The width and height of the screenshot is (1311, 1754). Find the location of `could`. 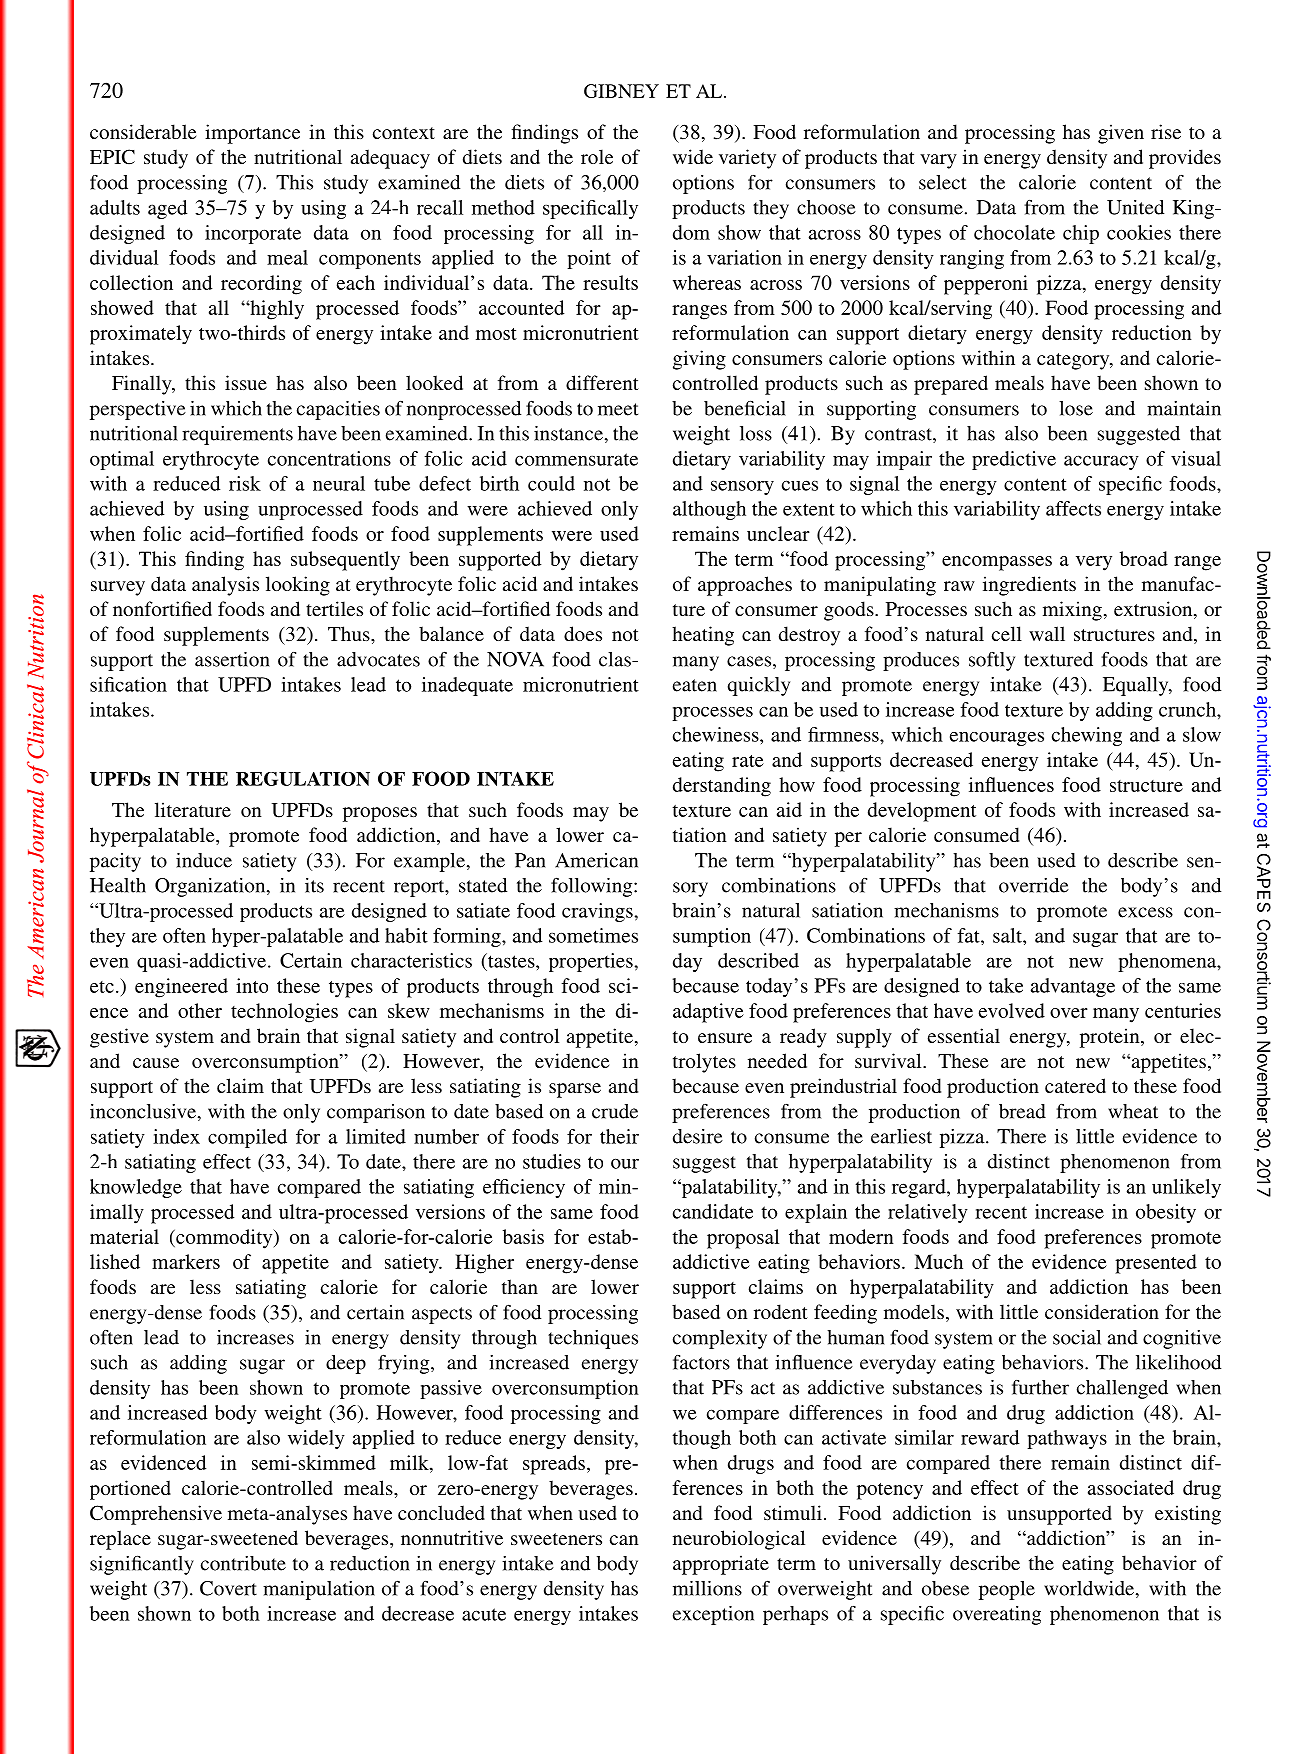

could is located at coordinates (551, 483).
